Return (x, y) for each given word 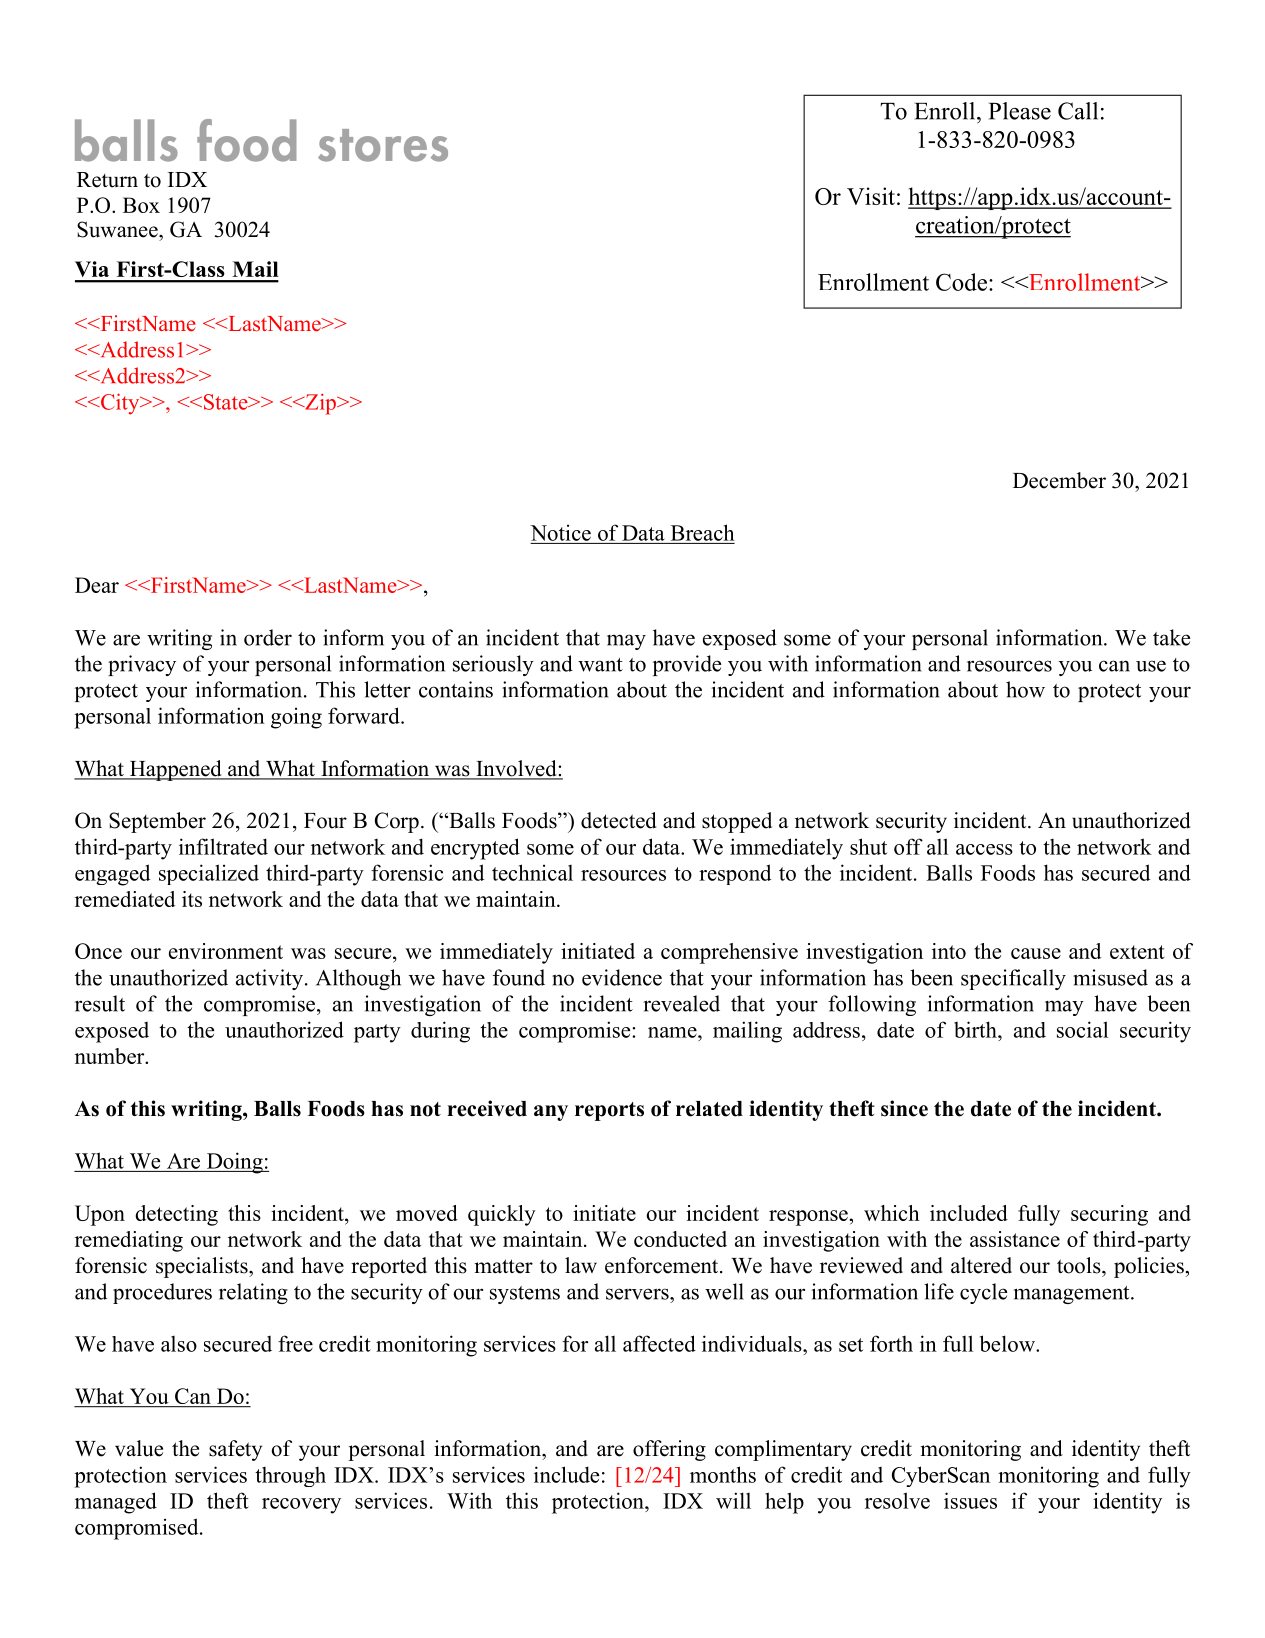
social (1082, 1029)
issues (970, 1500)
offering (669, 1450)
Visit (871, 196)
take (1171, 637)
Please (1020, 111)
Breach (703, 532)
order (268, 637)
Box (141, 205)
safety (235, 1450)
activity (271, 979)
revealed (682, 1003)
